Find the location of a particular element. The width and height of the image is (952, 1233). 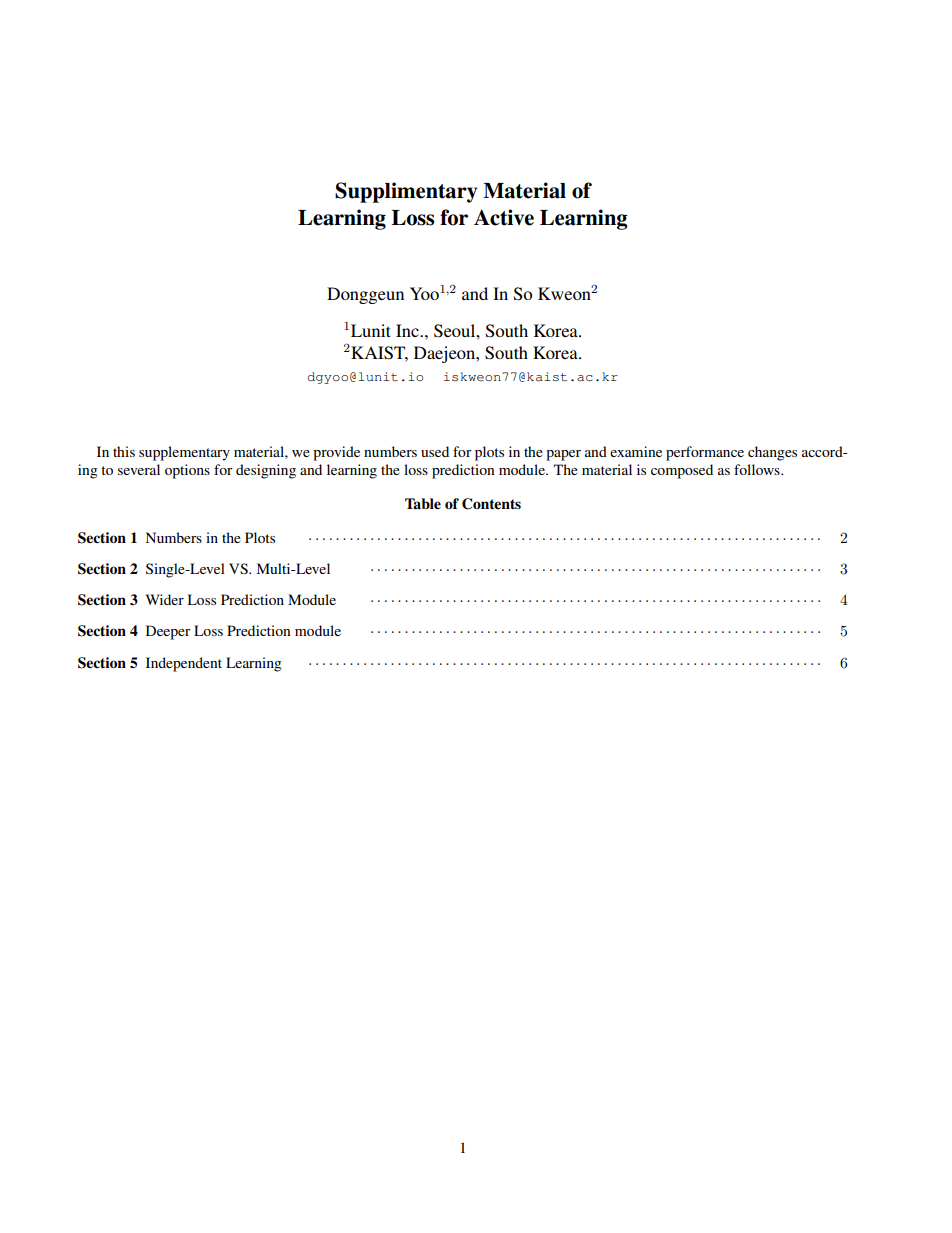

Table is located at coordinates (423, 503).
